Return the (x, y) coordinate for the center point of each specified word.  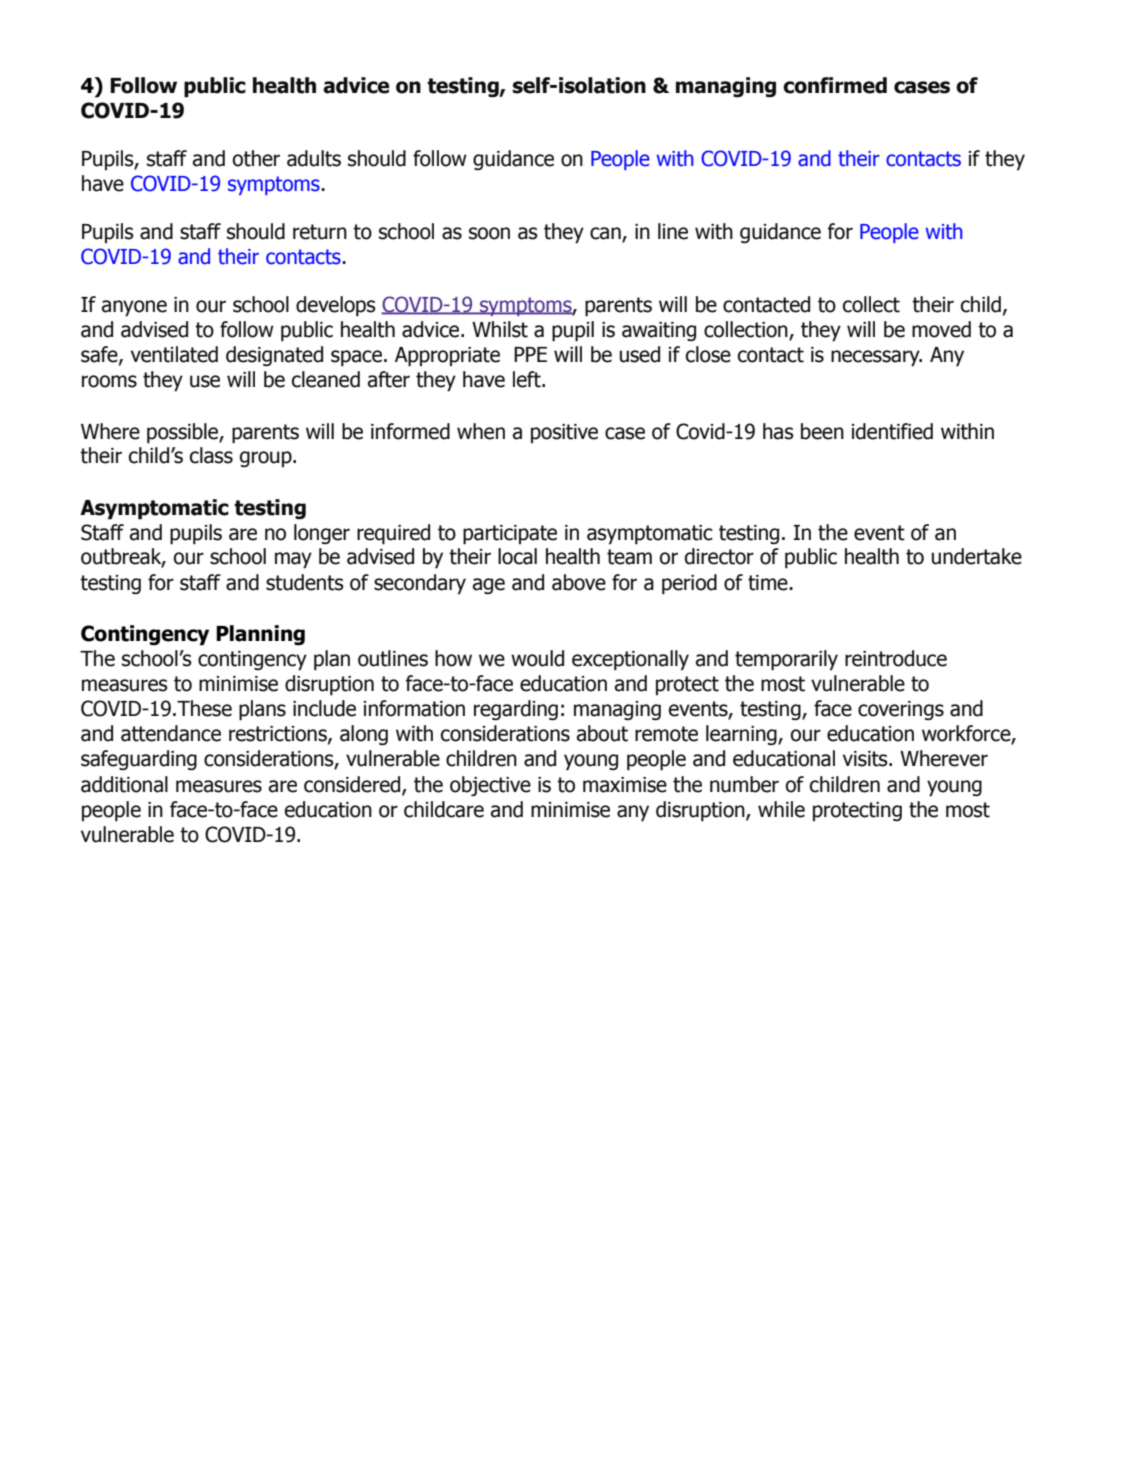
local (517, 556)
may (293, 560)
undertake (977, 556)
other (256, 158)
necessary (876, 358)
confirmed (835, 85)
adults (314, 158)
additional (124, 784)
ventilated (174, 354)
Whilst (500, 329)
